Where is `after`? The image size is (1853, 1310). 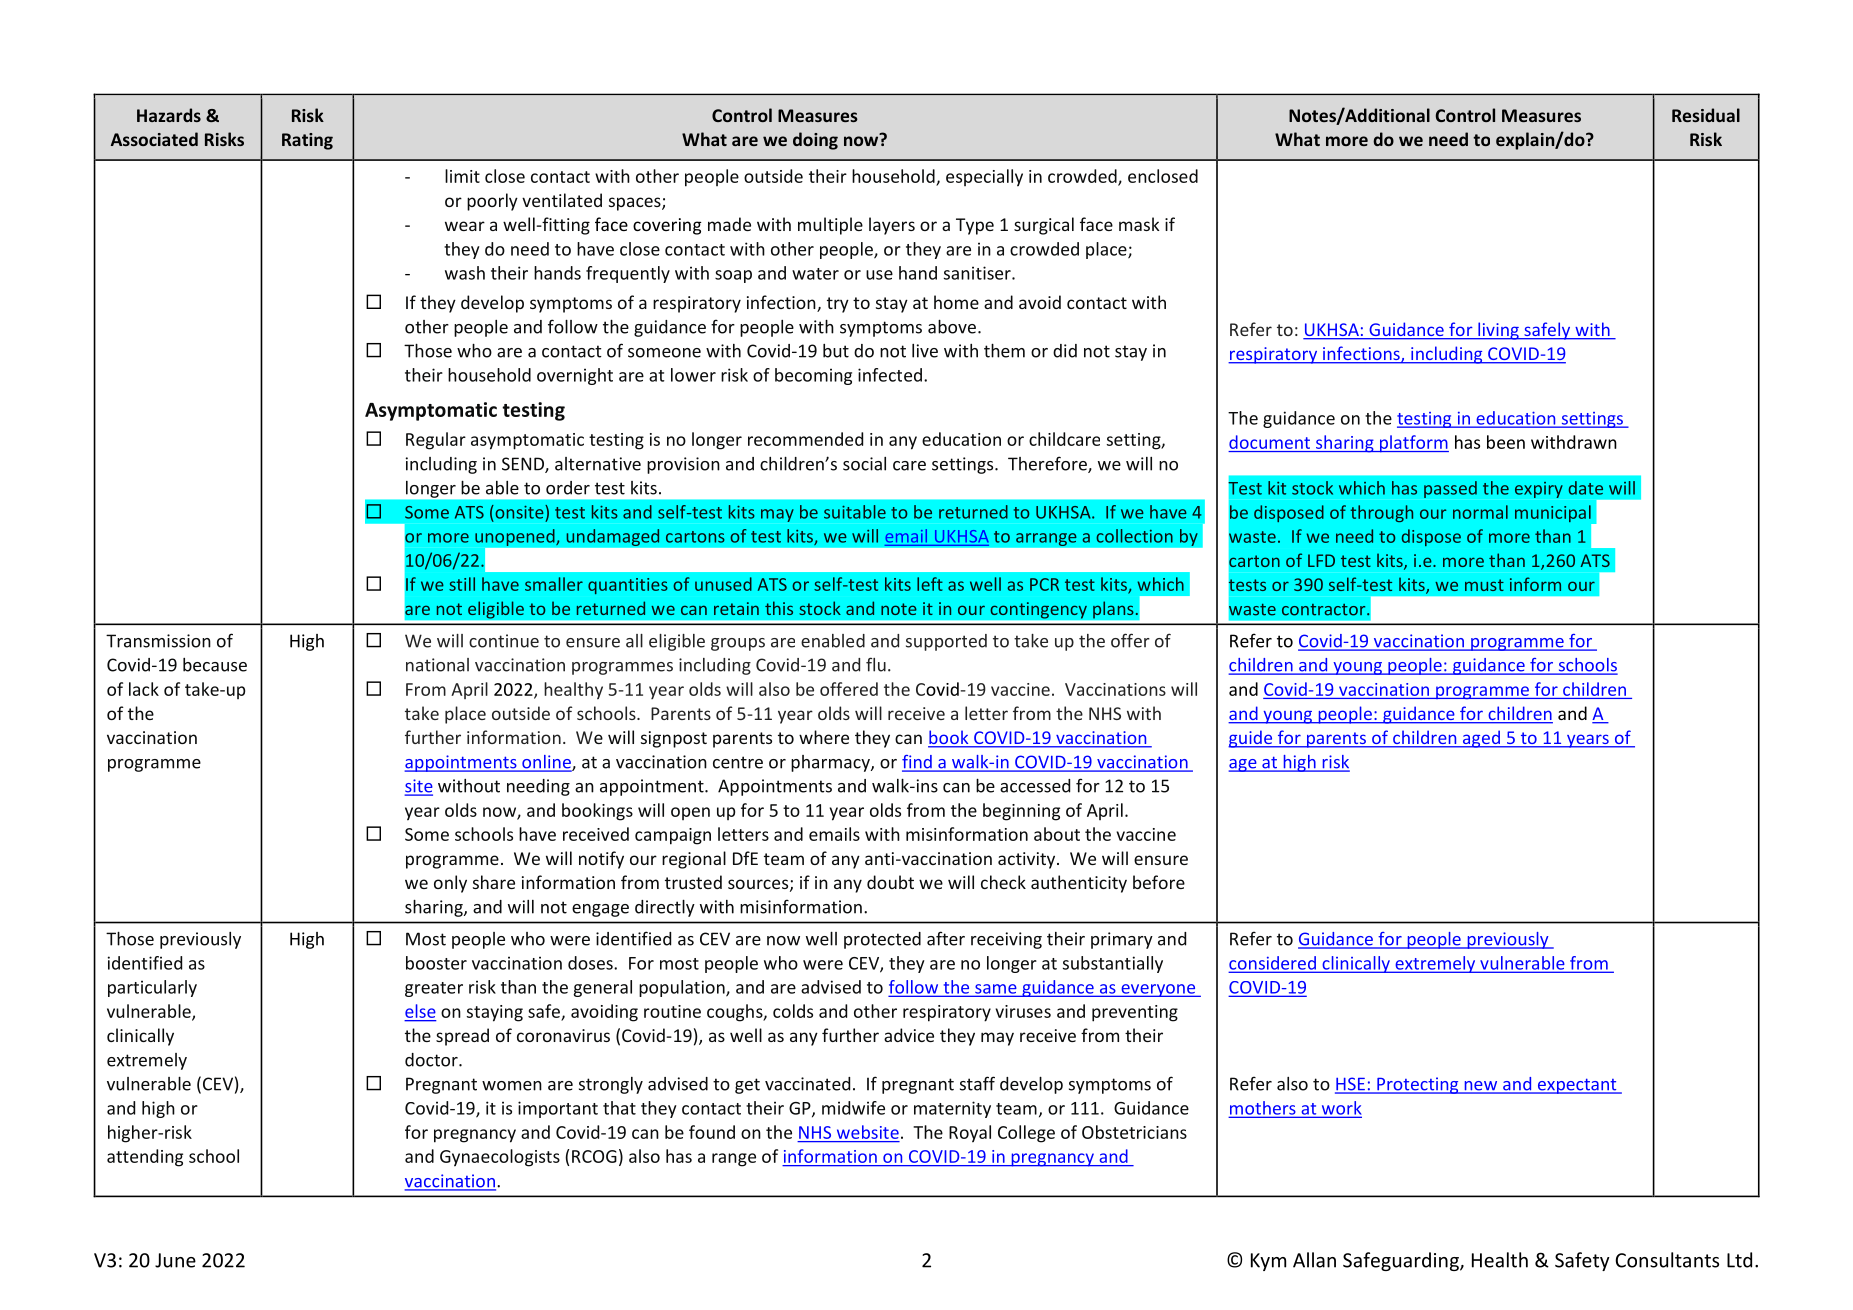 after is located at coordinates (946, 938).
